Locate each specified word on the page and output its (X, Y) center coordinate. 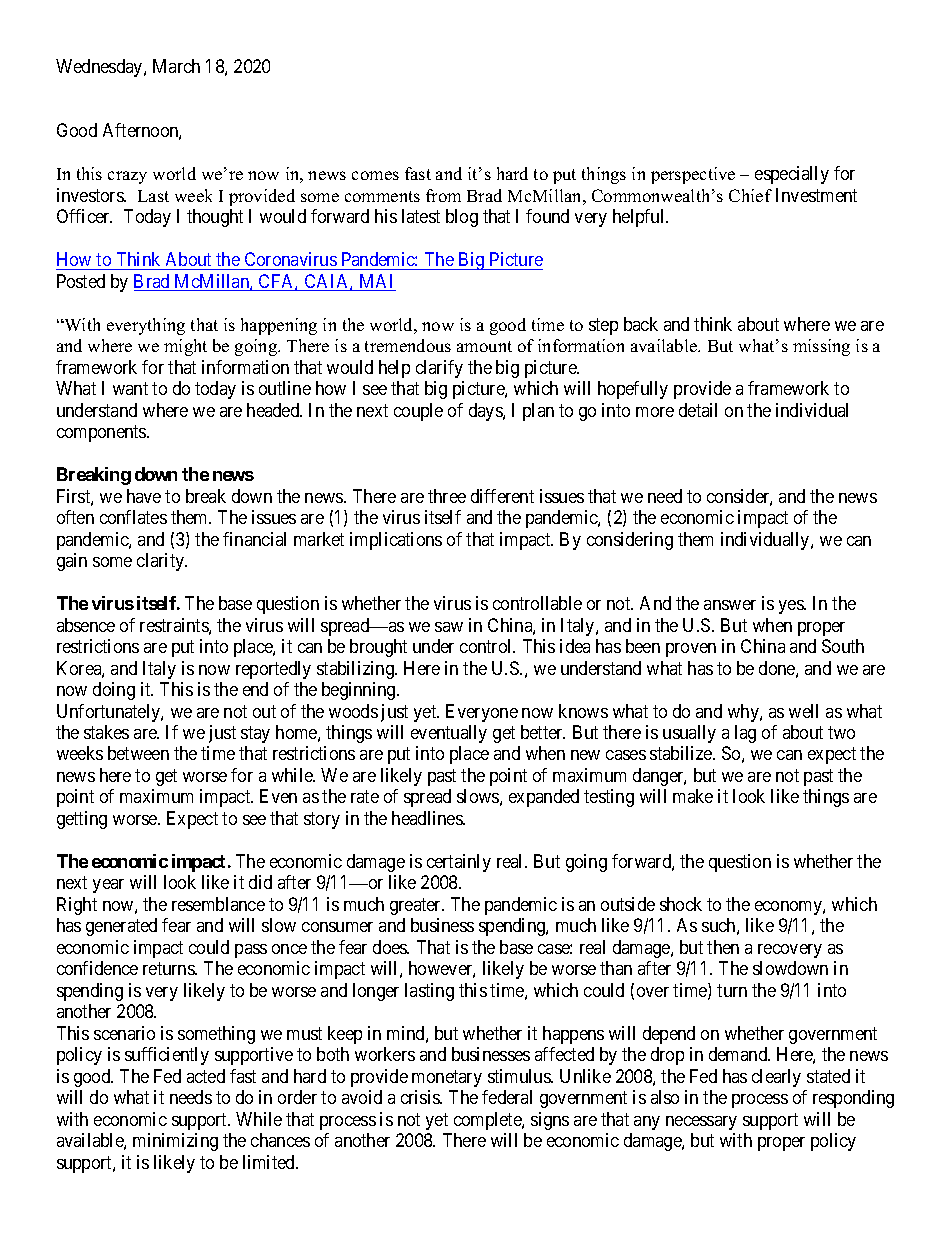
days (486, 412)
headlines (428, 818)
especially (792, 175)
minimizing (175, 1142)
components (102, 433)
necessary (701, 1123)
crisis (421, 1097)
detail (698, 410)
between (138, 753)
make (693, 796)
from (443, 195)
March (176, 66)
